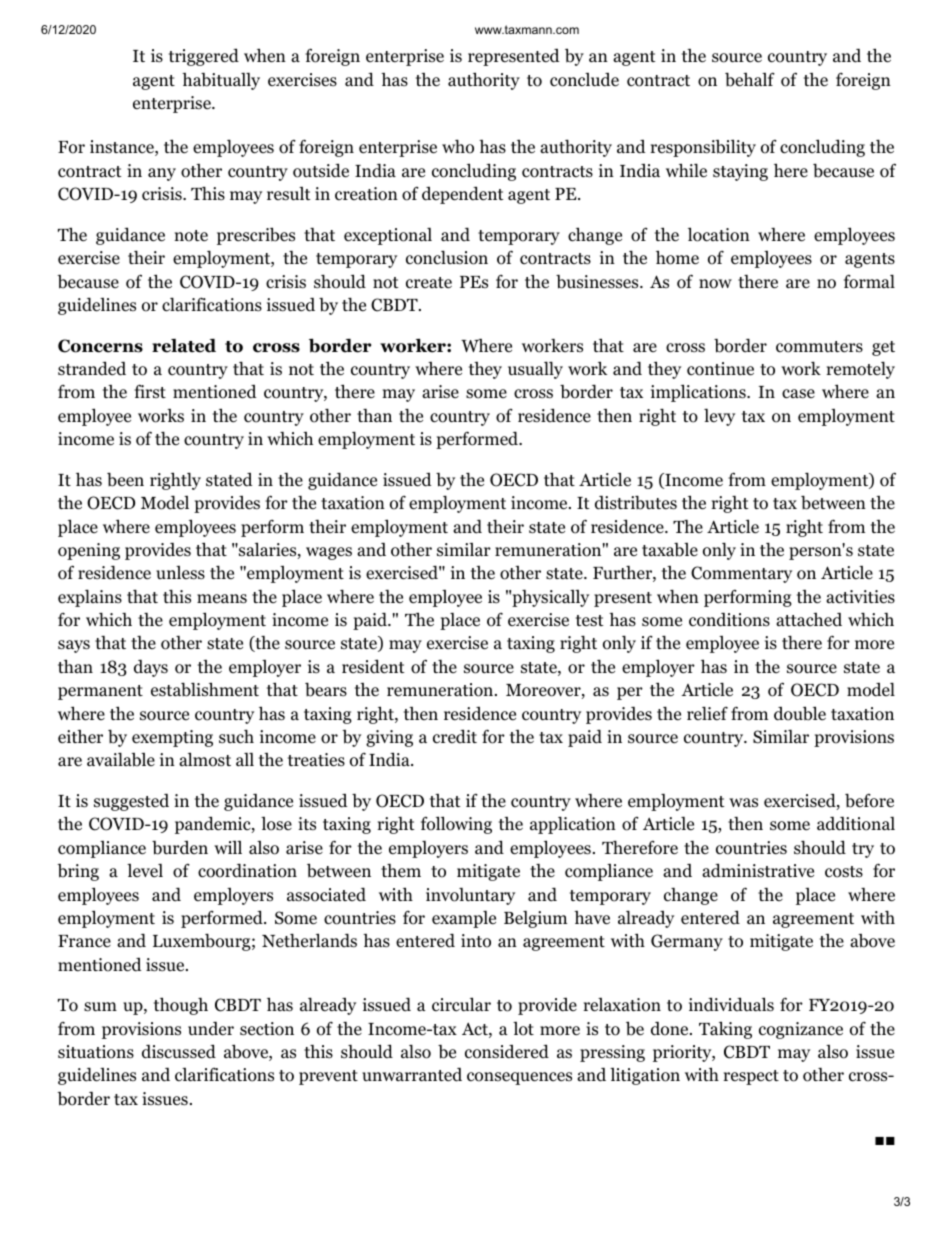  I want to click on Commentary, so click(741, 574).
